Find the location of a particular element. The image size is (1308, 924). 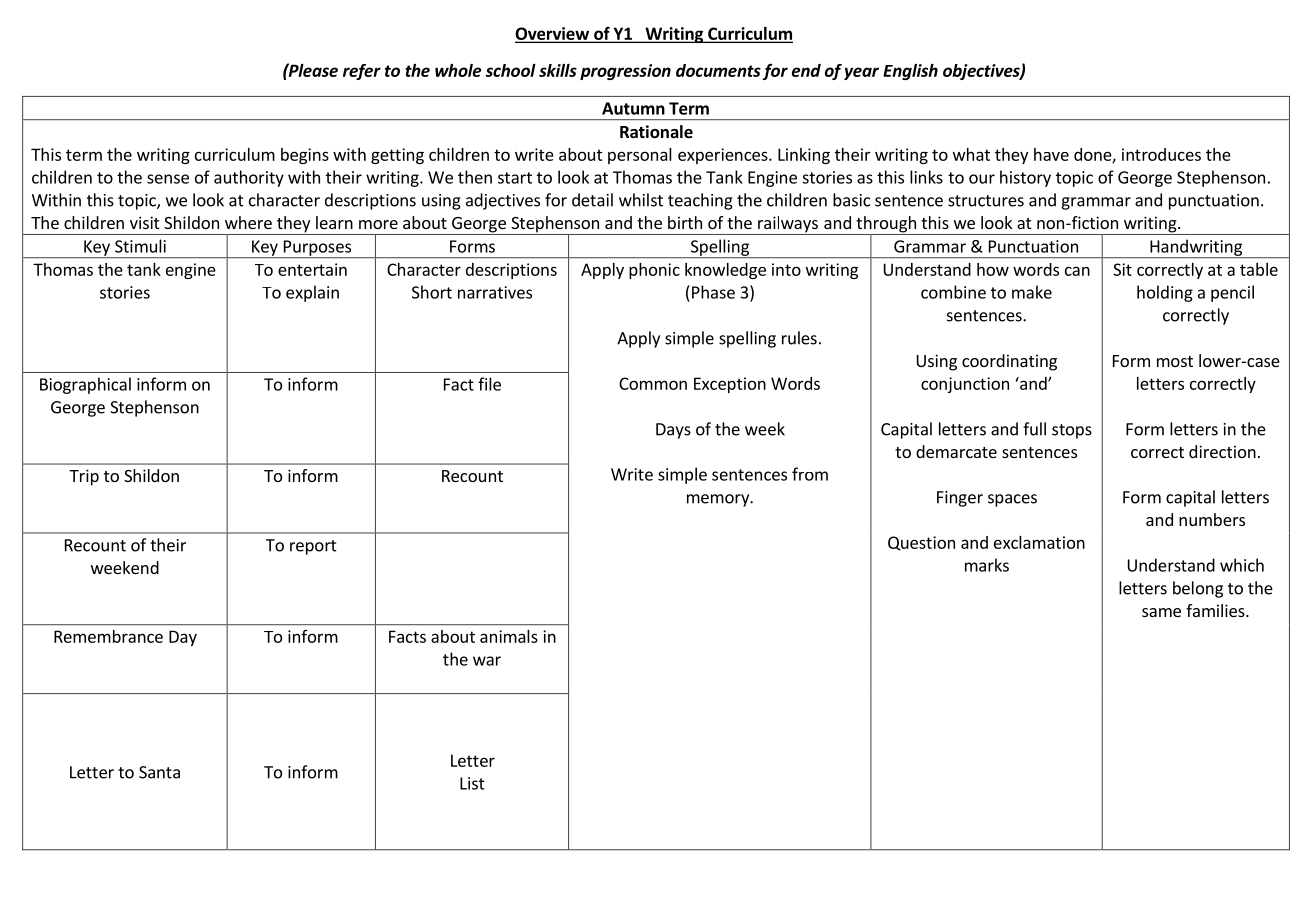

Santa is located at coordinates (159, 772).
